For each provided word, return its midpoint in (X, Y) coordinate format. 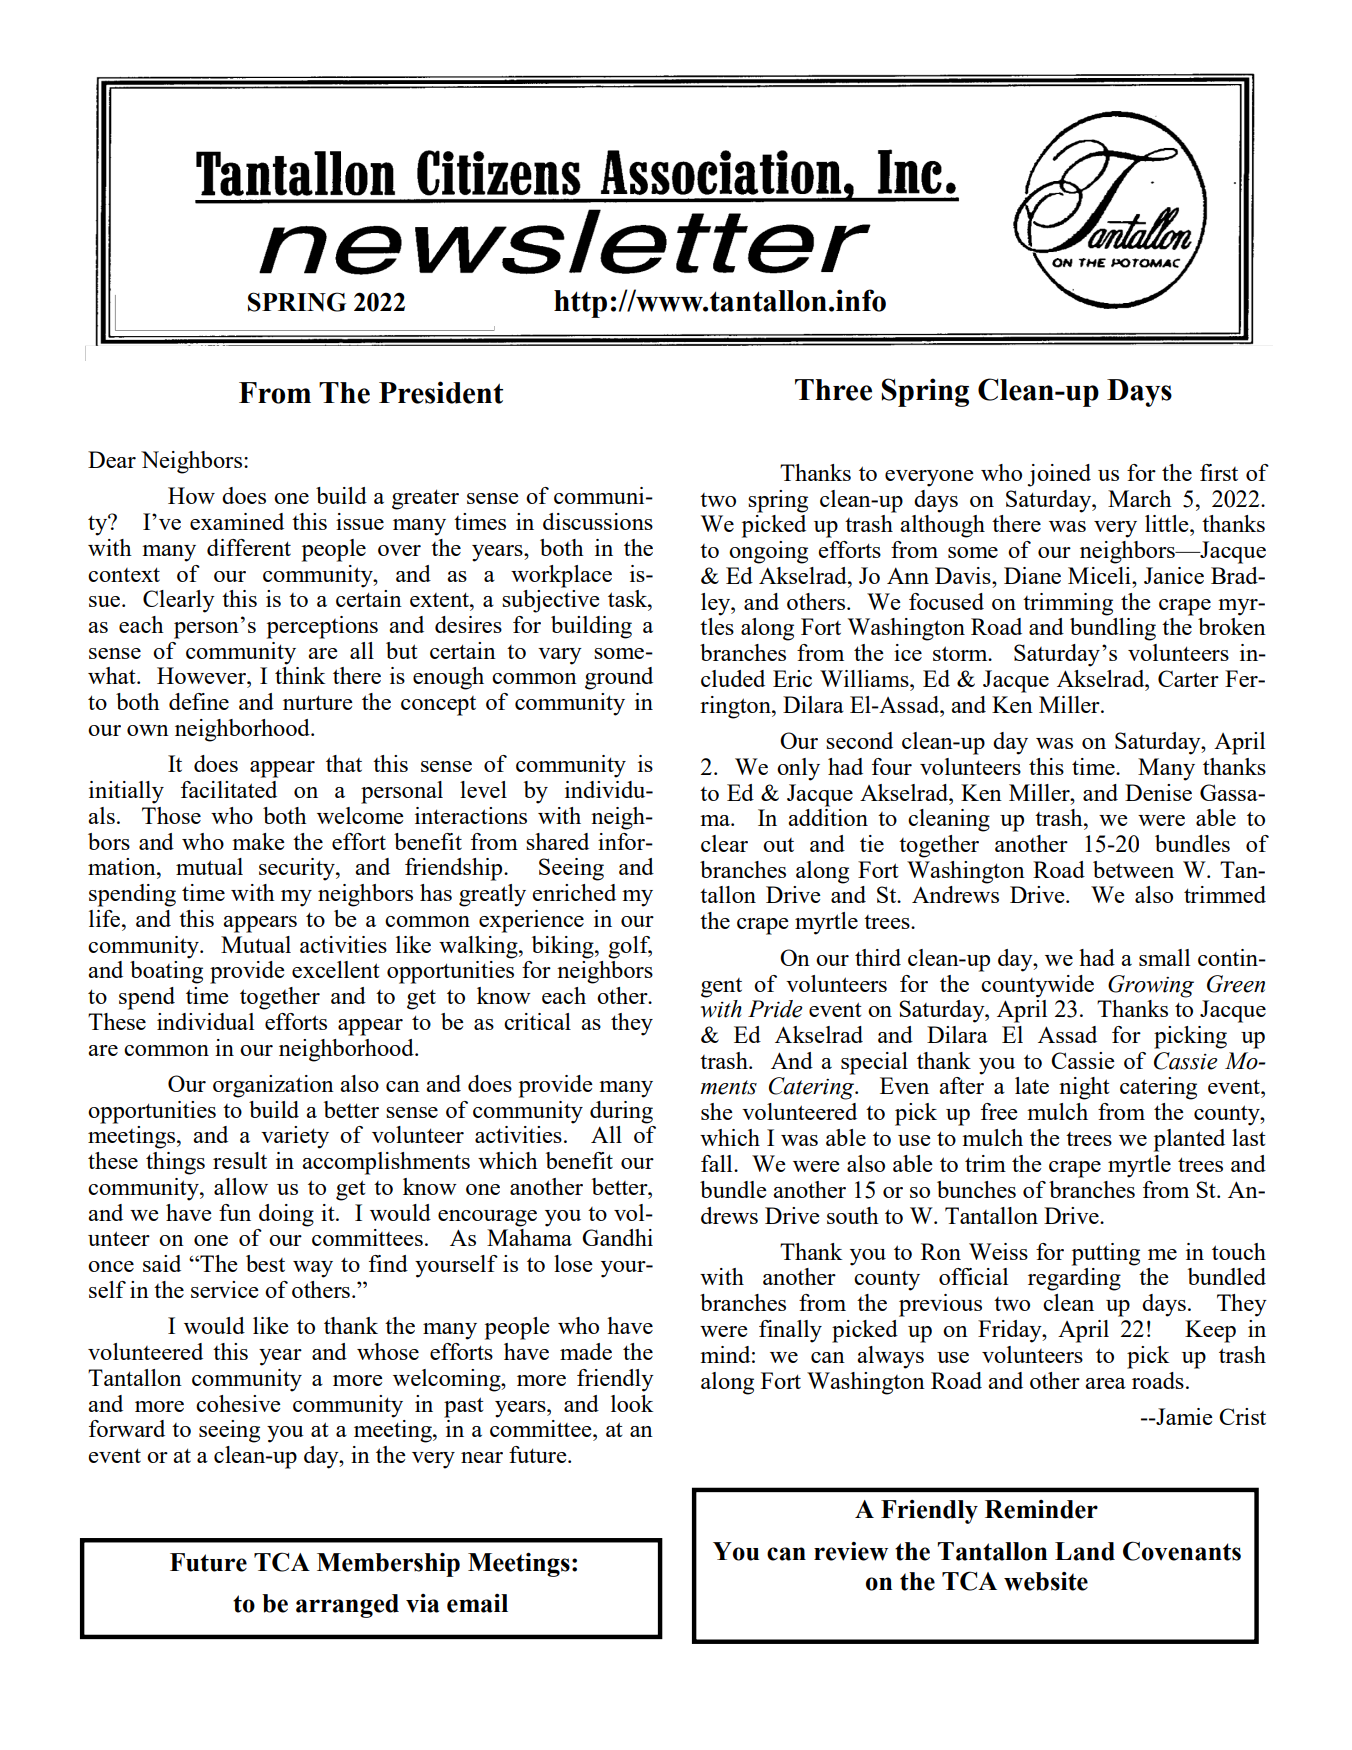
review (851, 1551)
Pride (775, 1009)
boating (166, 972)
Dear (112, 459)
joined (1059, 475)
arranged (347, 1606)
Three (833, 390)
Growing (1151, 986)
